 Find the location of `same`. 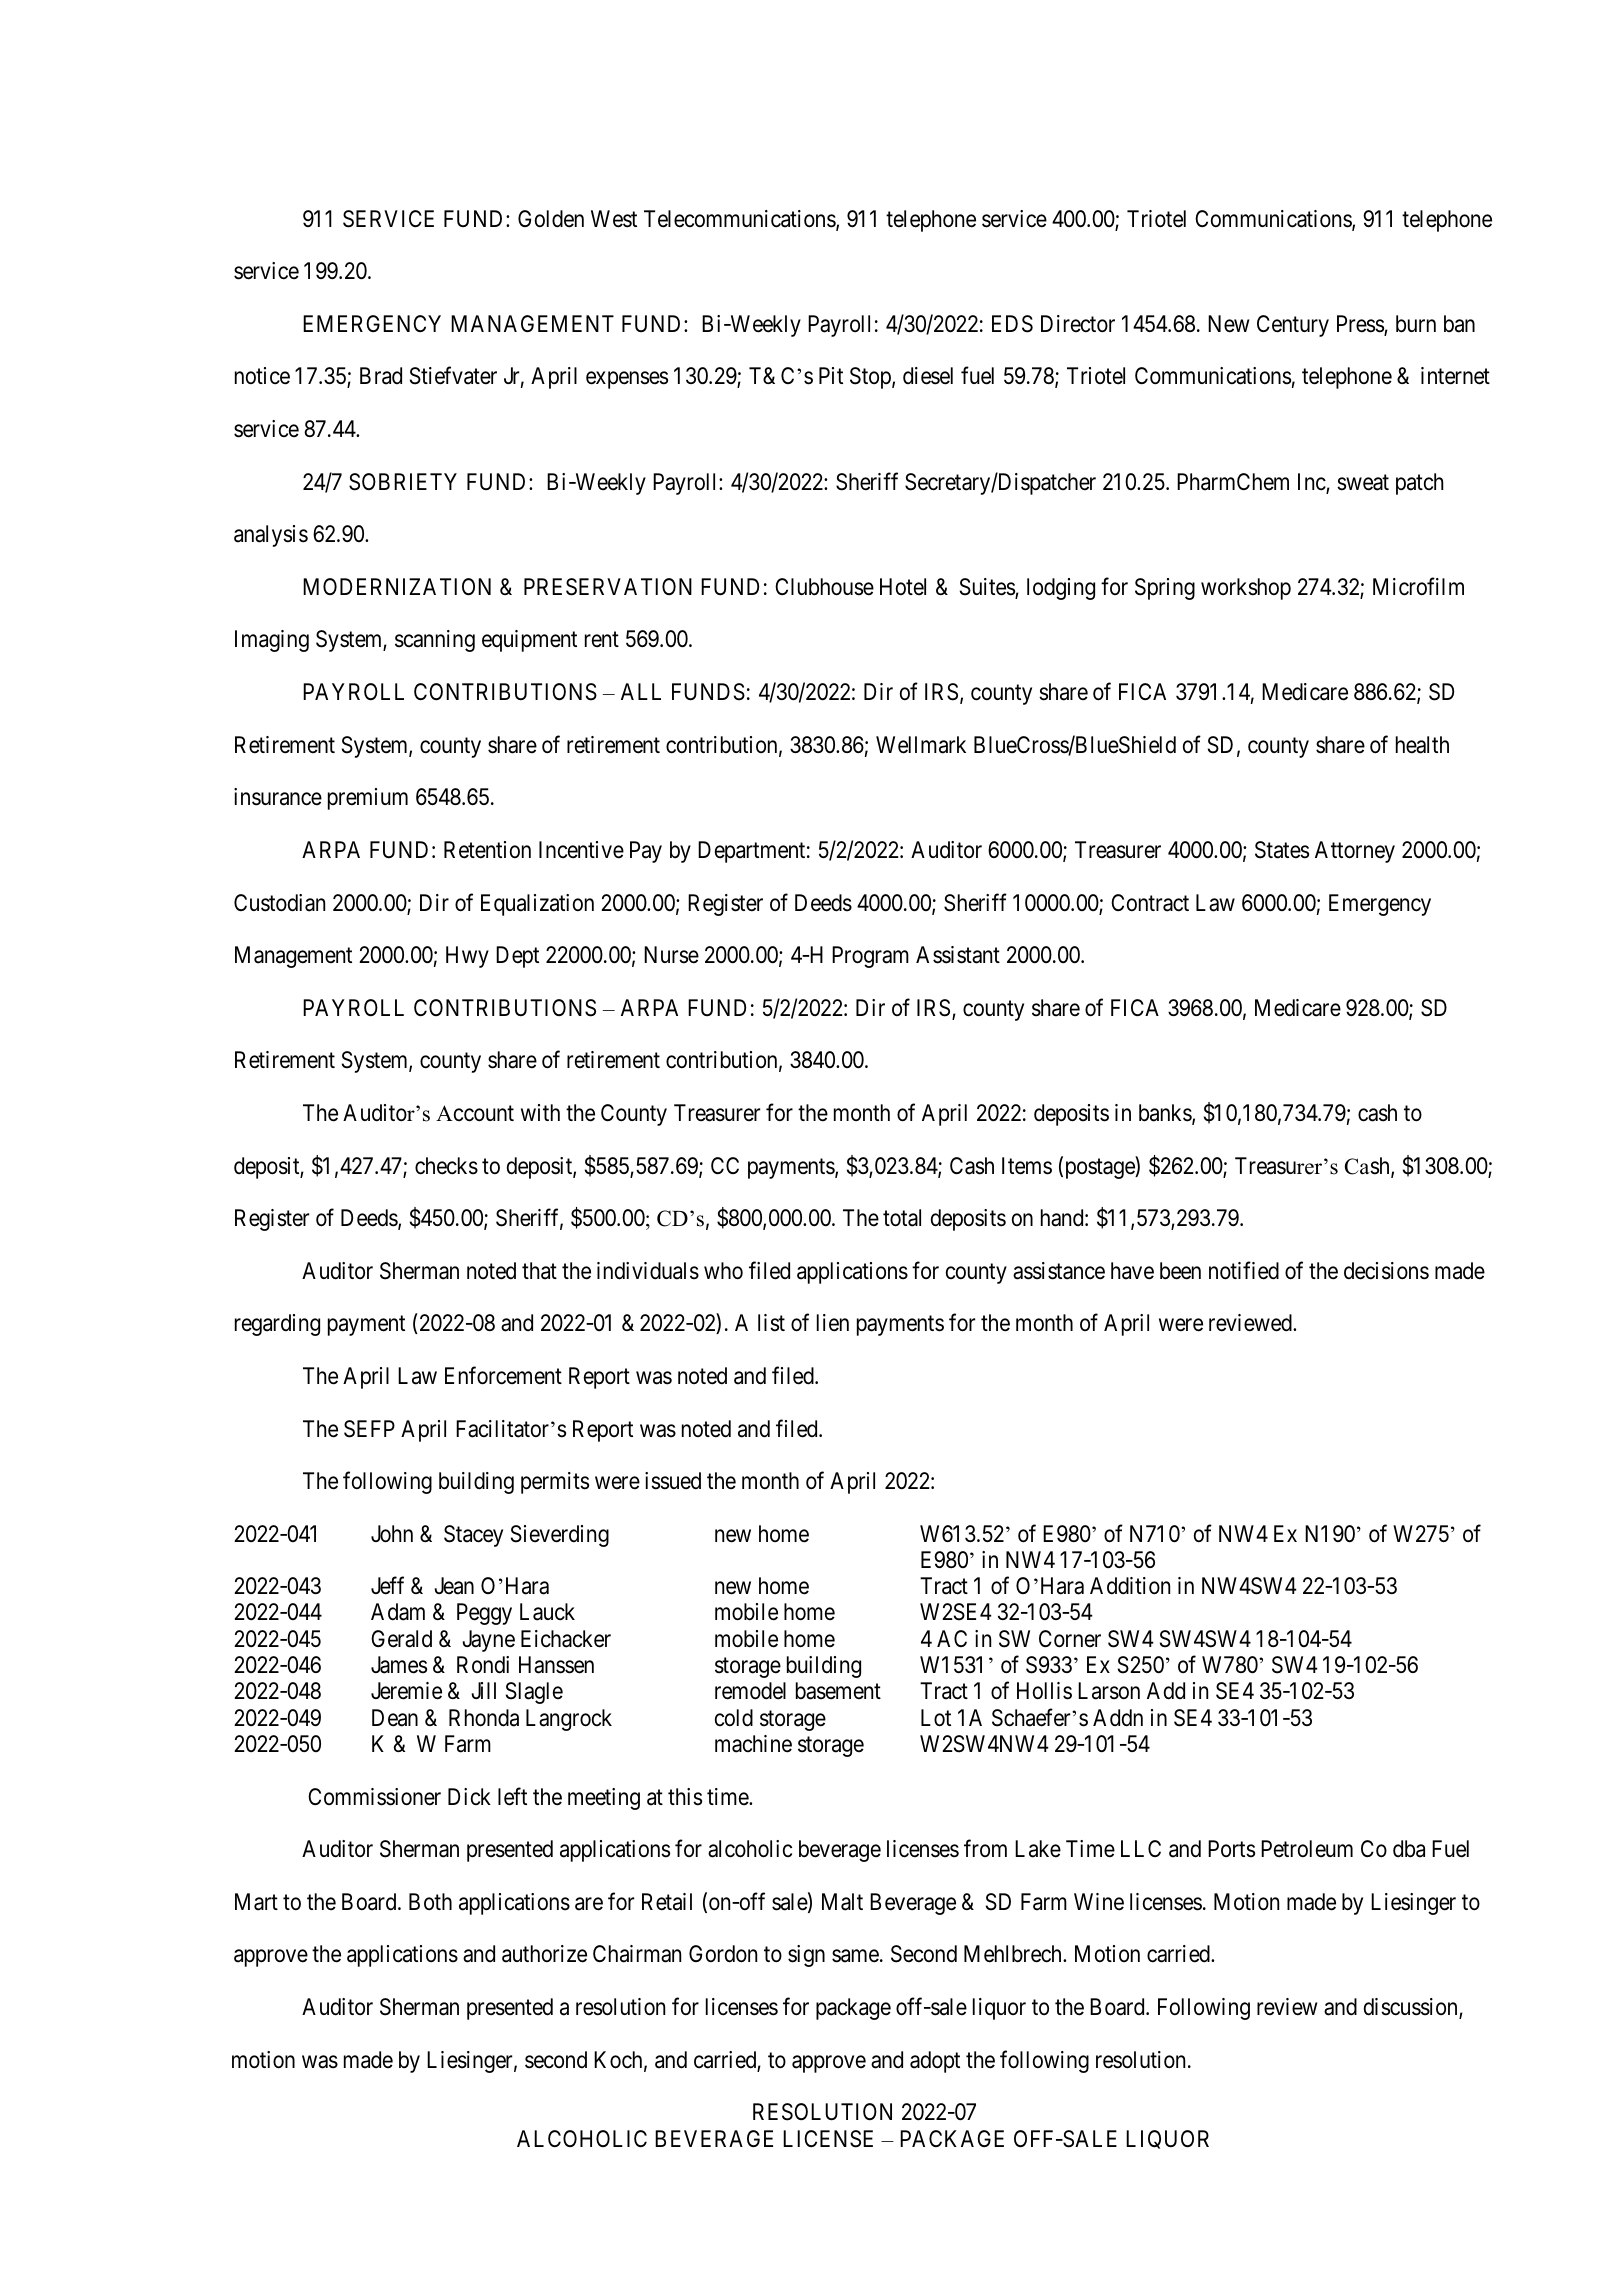

same is located at coordinates (855, 1956).
